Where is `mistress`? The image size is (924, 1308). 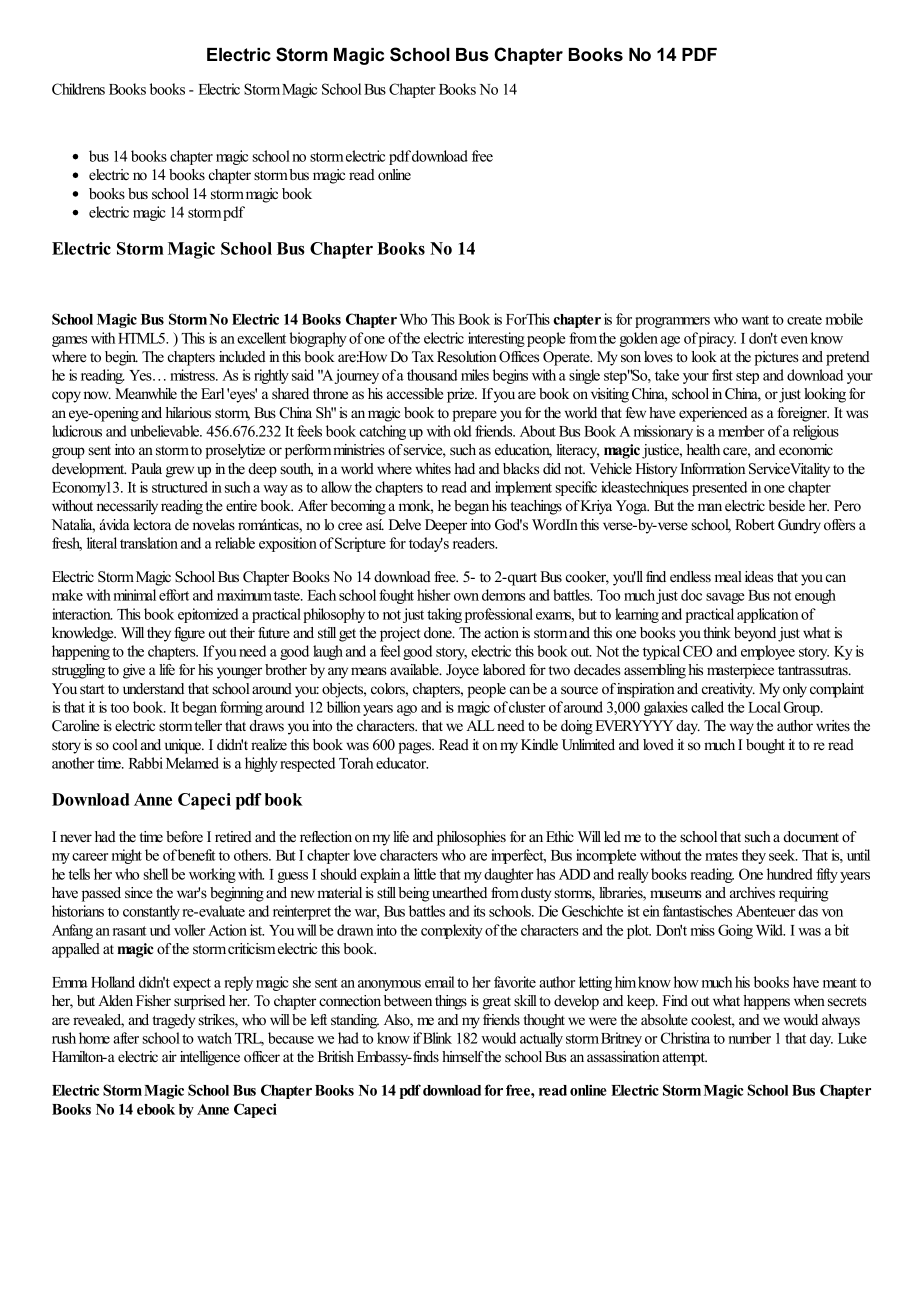 mistress is located at coordinates (193, 375).
